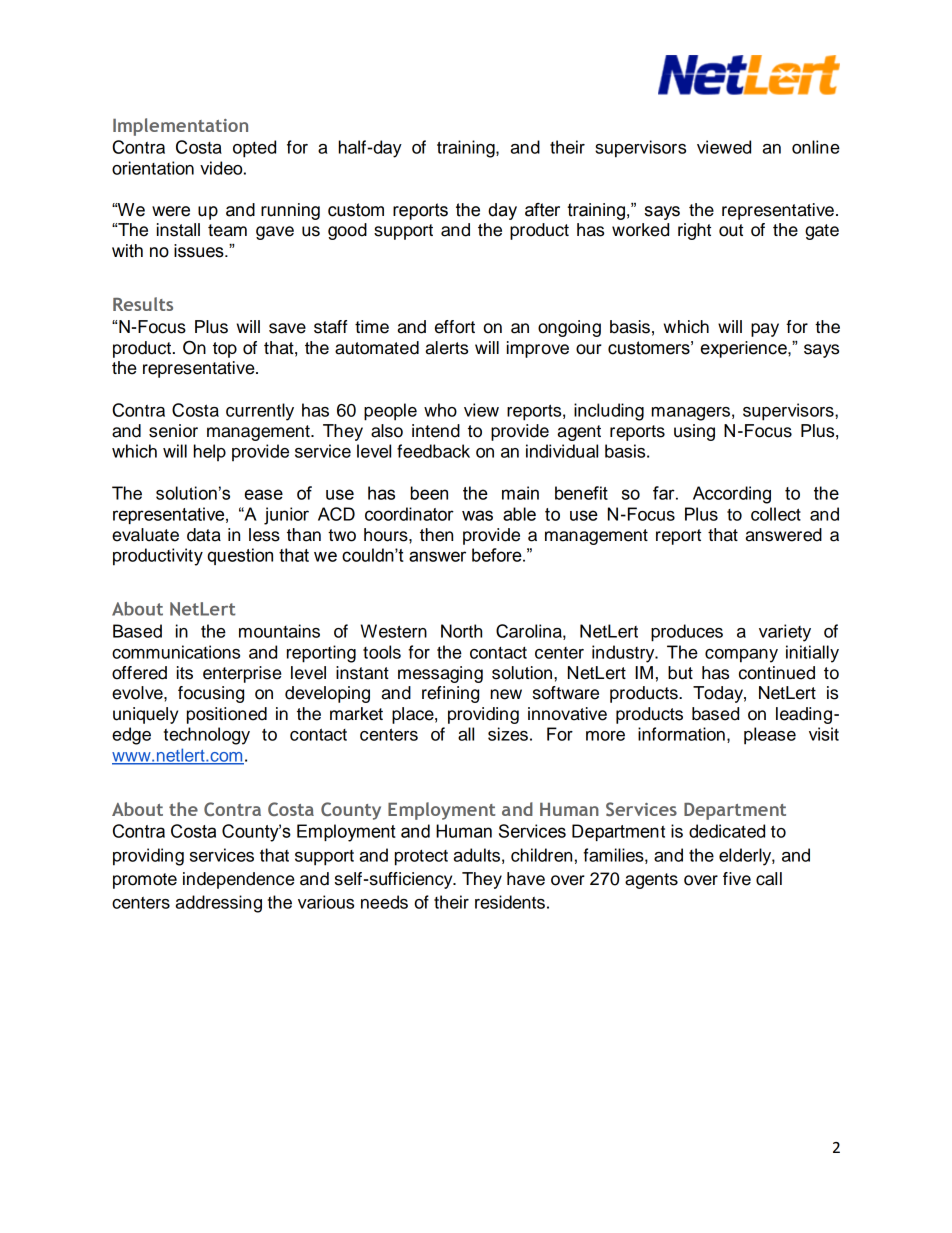 The image size is (952, 1233). I want to click on opted, so click(254, 149).
